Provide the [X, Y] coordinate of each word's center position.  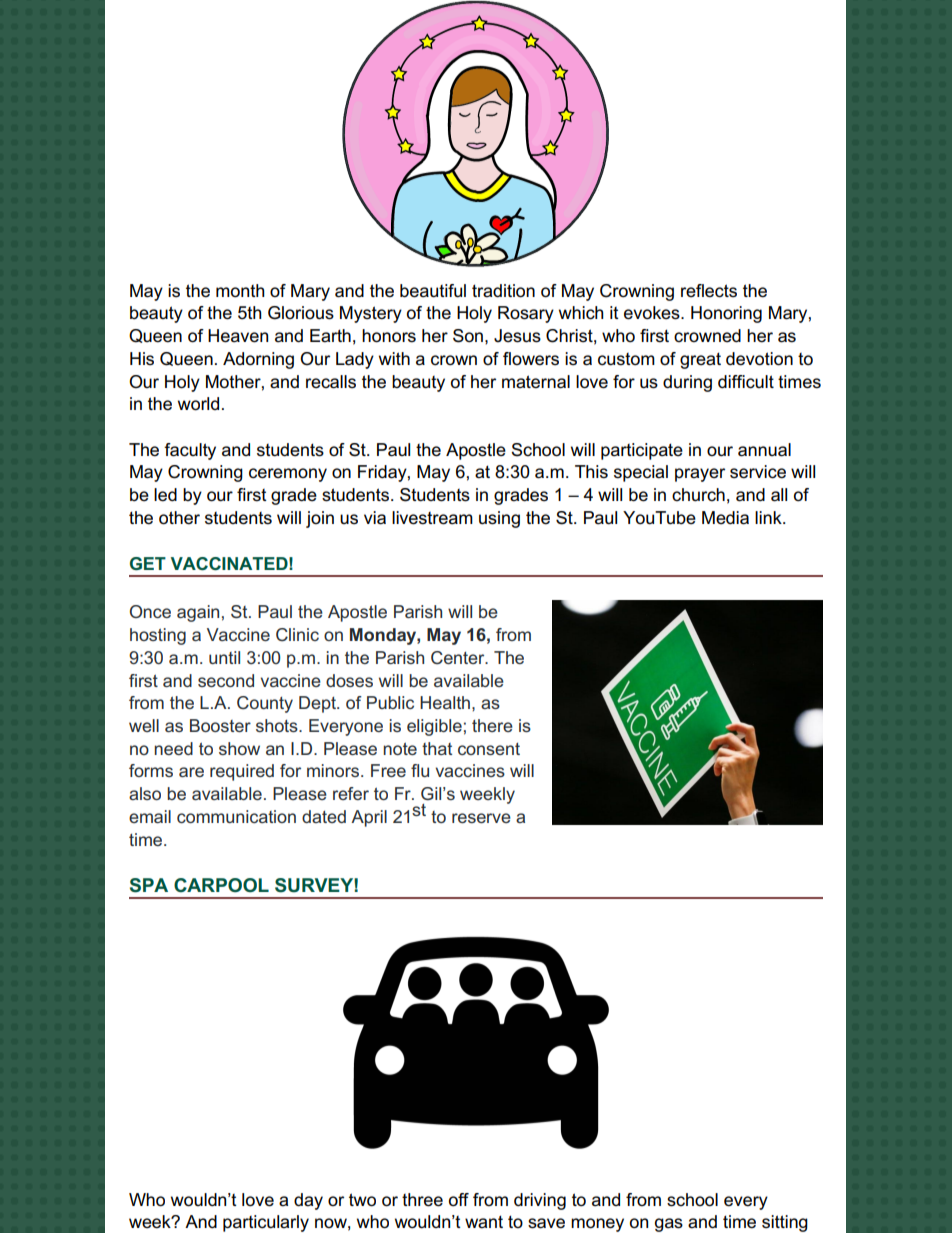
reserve [481, 818]
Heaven [238, 336]
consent [489, 749]
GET [148, 563]
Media [725, 518]
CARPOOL [221, 885]
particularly [266, 1223]
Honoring [726, 314]
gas [669, 1225]
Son [468, 336]
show [239, 748]
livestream [432, 518]
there [492, 725]
